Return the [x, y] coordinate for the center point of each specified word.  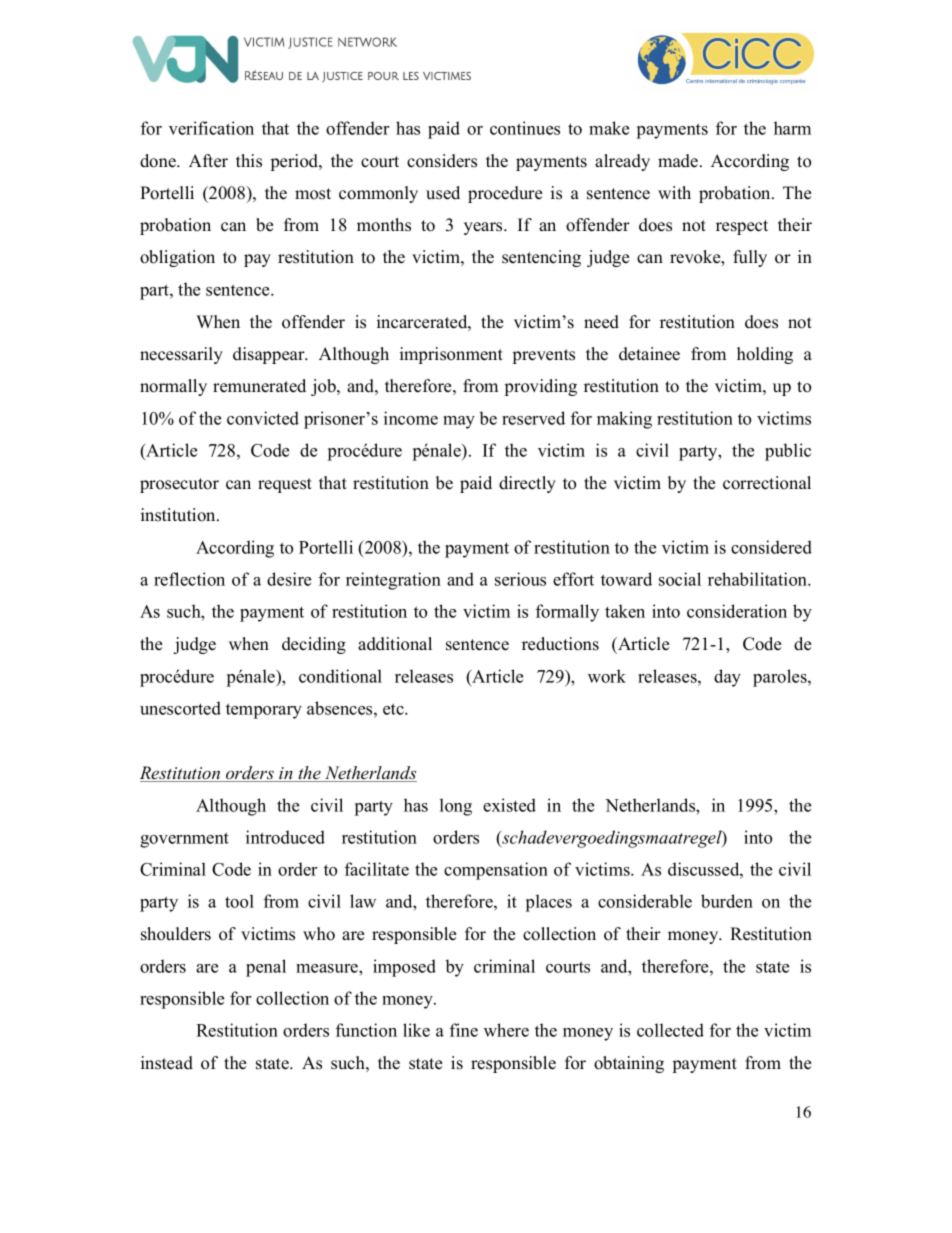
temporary [264, 711]
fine [464, 1030]
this [249, 161]
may [459, 422]
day [727, 678]
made [678, 161]
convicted [263, 418]
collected [670, 1030]
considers [442, 161]
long [456, 807]
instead [167, 1063]
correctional [767, 483]
